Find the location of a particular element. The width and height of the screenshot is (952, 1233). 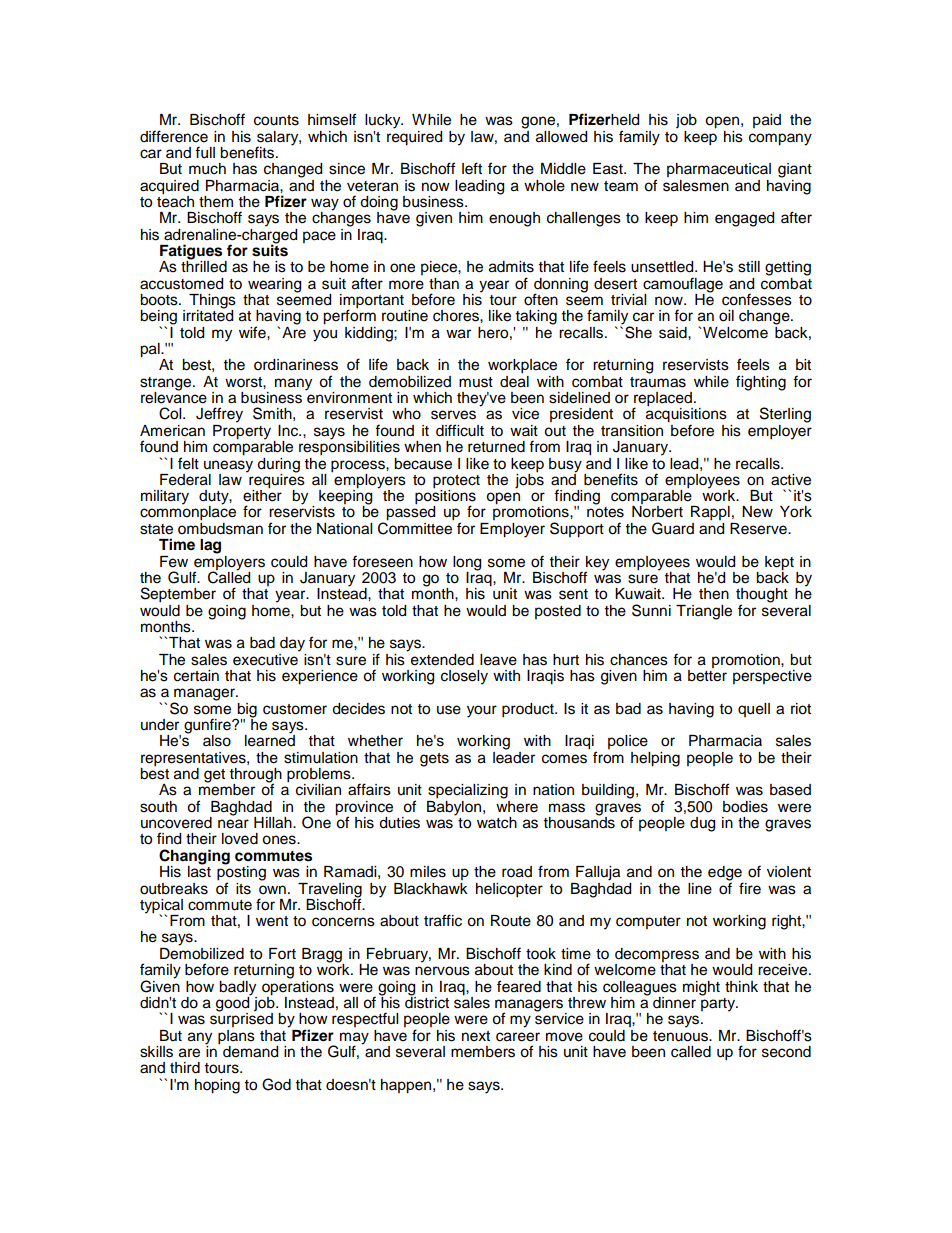

left is located at coordinates (472, 168).
